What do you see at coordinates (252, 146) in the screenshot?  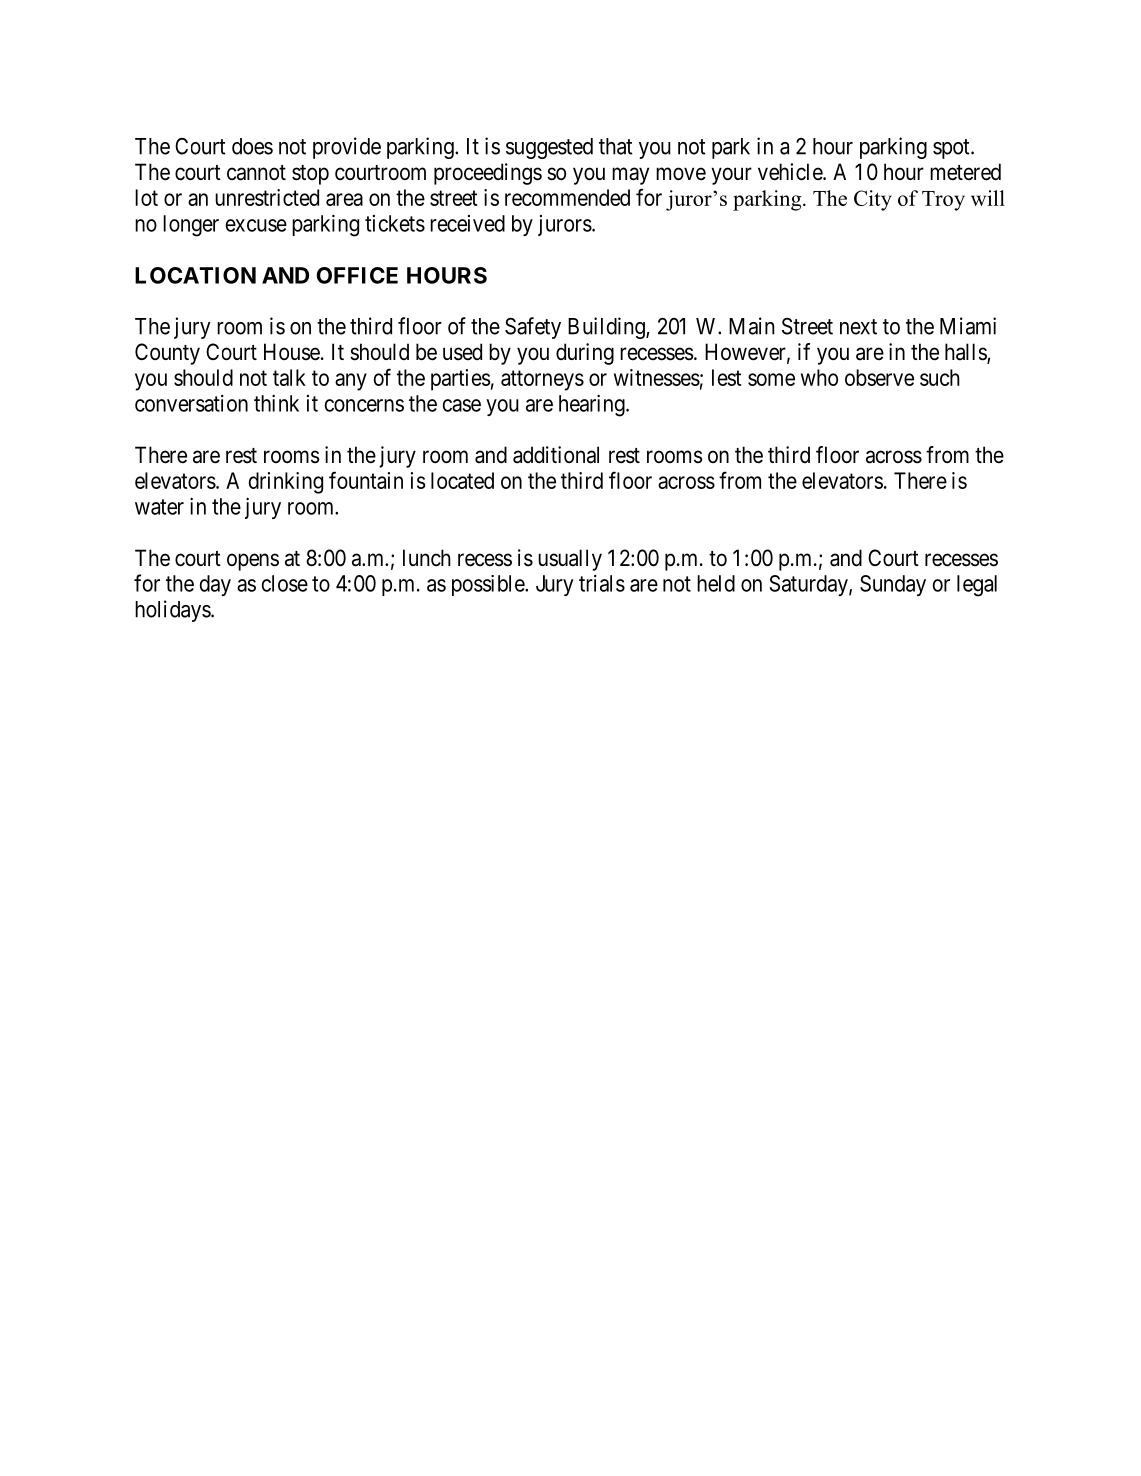 I see `does` at bounding box center [252, 146].
